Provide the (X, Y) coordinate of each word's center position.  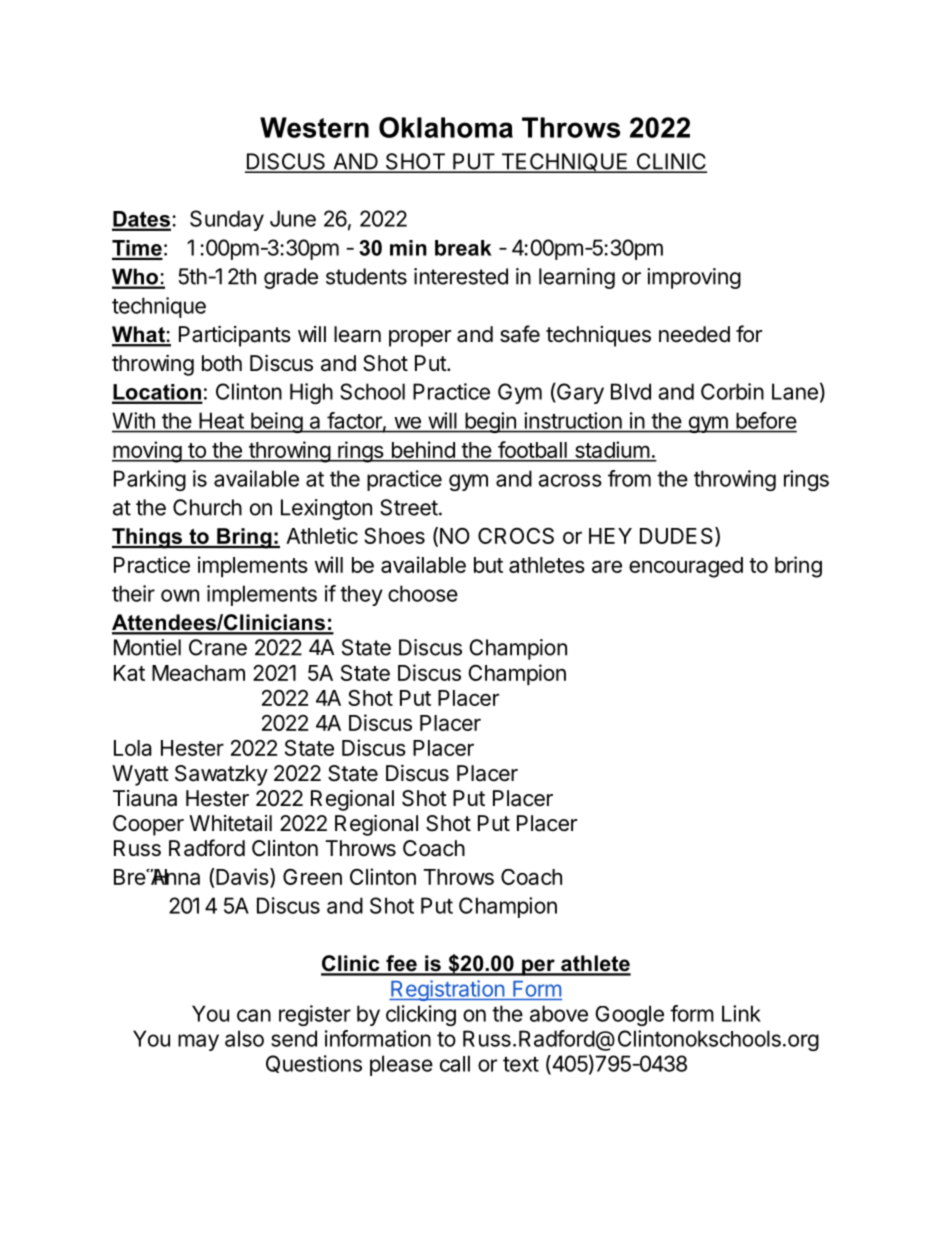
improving (694, 278)
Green (312, 876)
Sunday (227, 220)
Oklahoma (446, 127)
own (180, 595)
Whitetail (230, 823)
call (455, 1063)
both (222, 363)
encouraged (686, 567)
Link (741, 1013)
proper (420, 338)
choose (423, 593)
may (198, 1042)
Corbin (732, 391)
